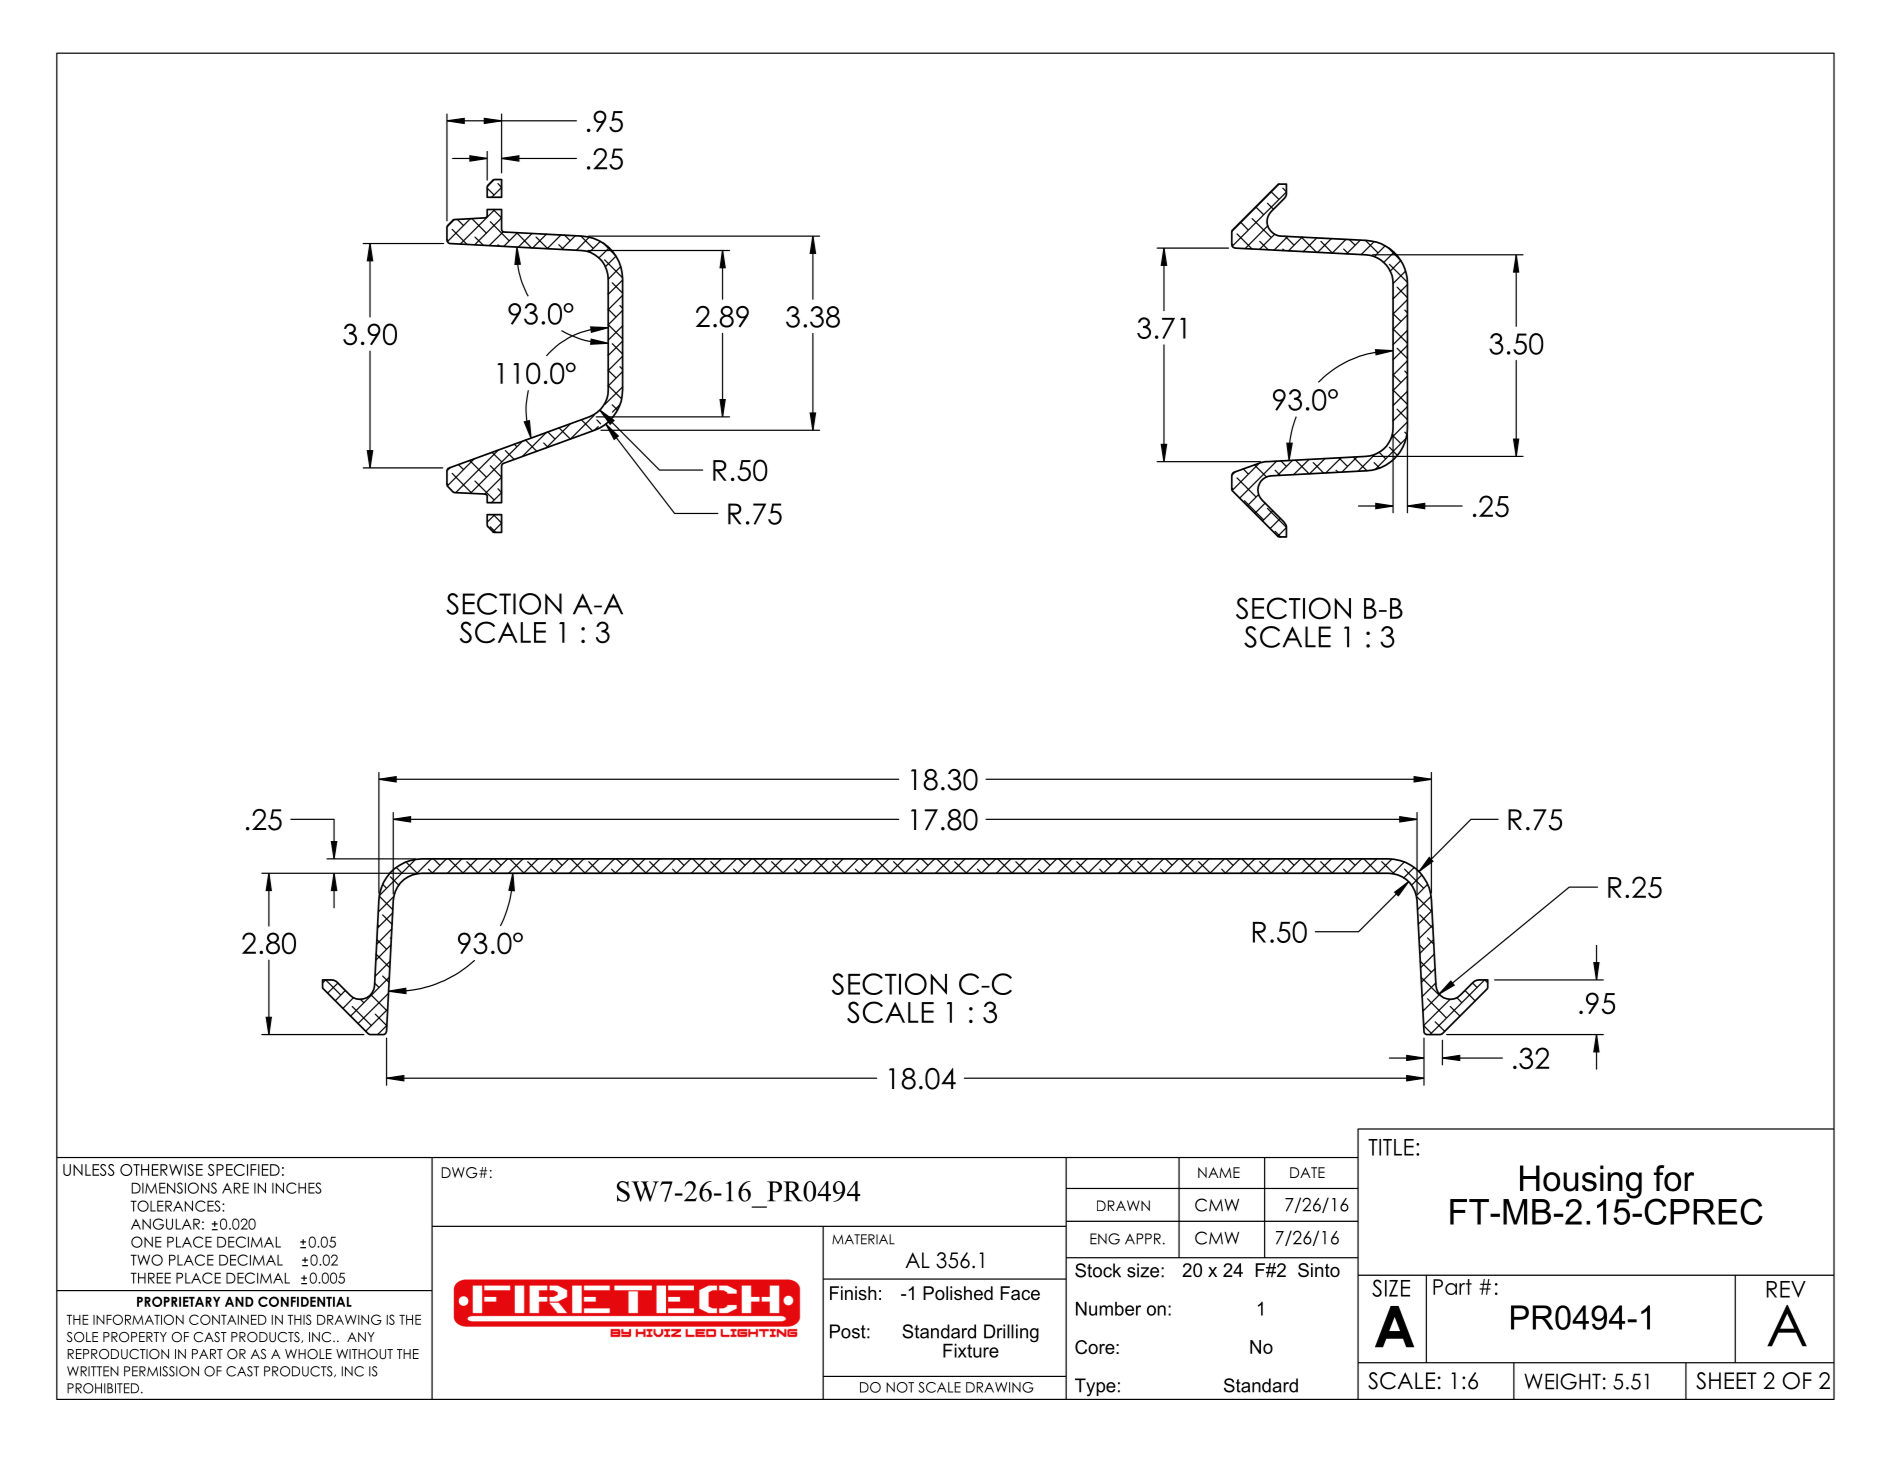 This page has width=1898, height=1467. What do you see at coordinates (1391, 1147) in the page?
I see `TITLE` at bounding box center [1391, 1147].
